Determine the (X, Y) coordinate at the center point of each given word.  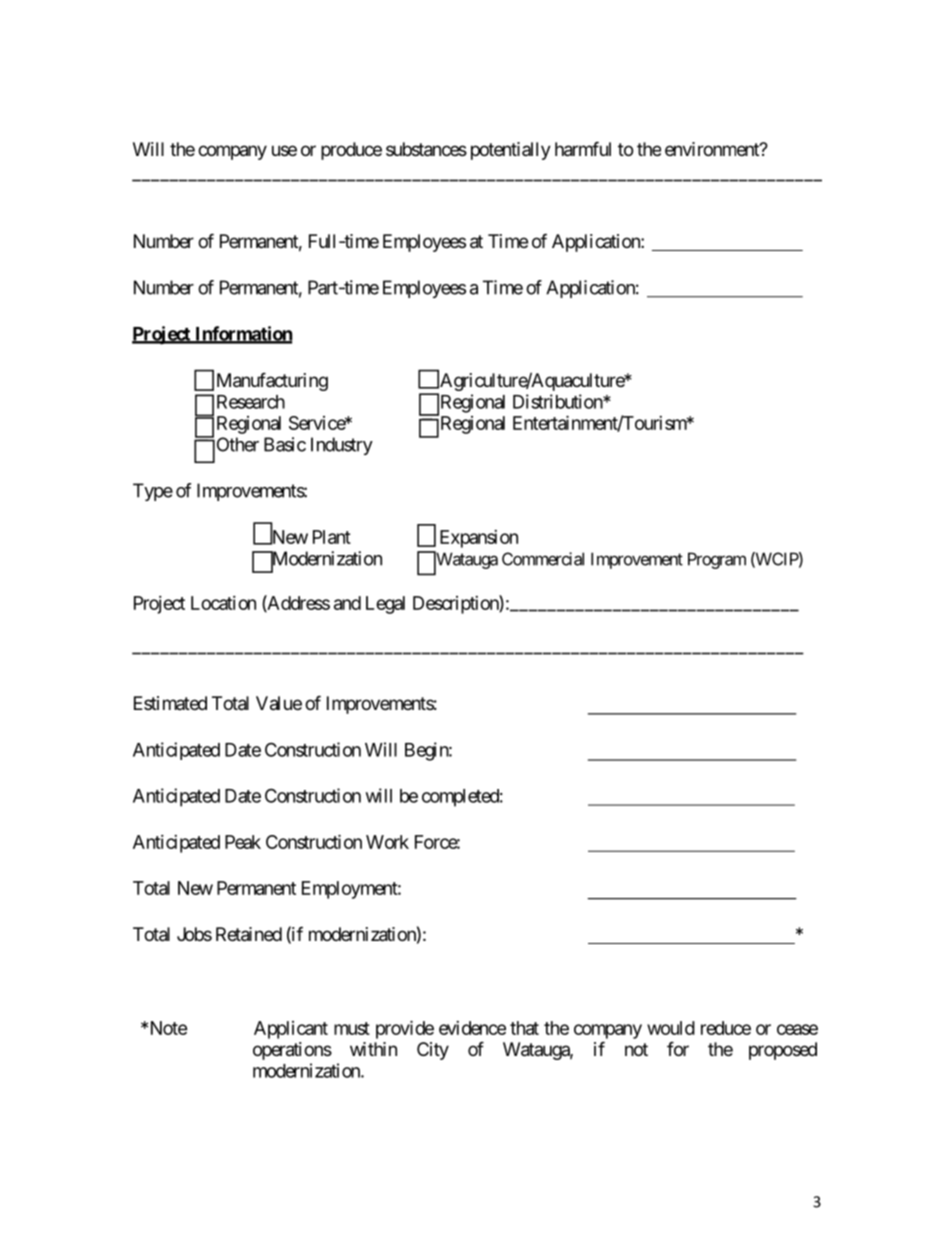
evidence (472, 1028)
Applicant (291, 1030)
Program (717, 560)
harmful (583, 149)
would (671, 1028)
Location (223, 603)
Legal (385, 605)
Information (243, 334)
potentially (511, 151)
